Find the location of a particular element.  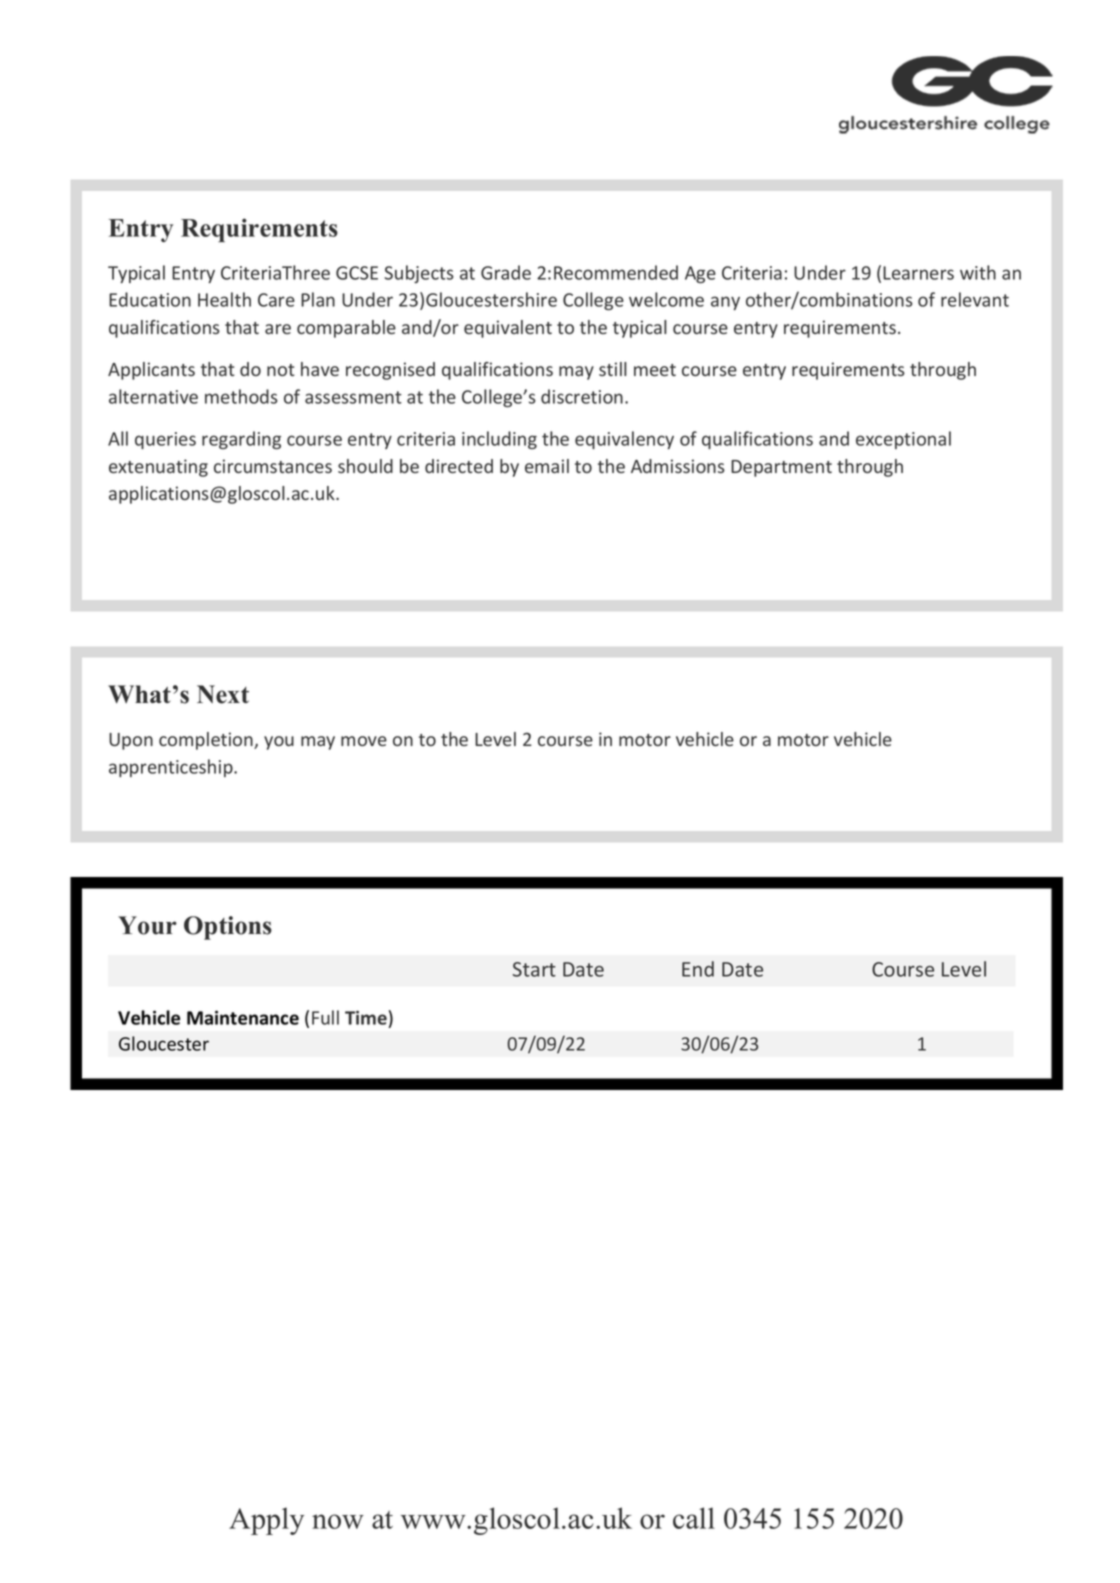

Apply is located at coordinates (266, 1521).
